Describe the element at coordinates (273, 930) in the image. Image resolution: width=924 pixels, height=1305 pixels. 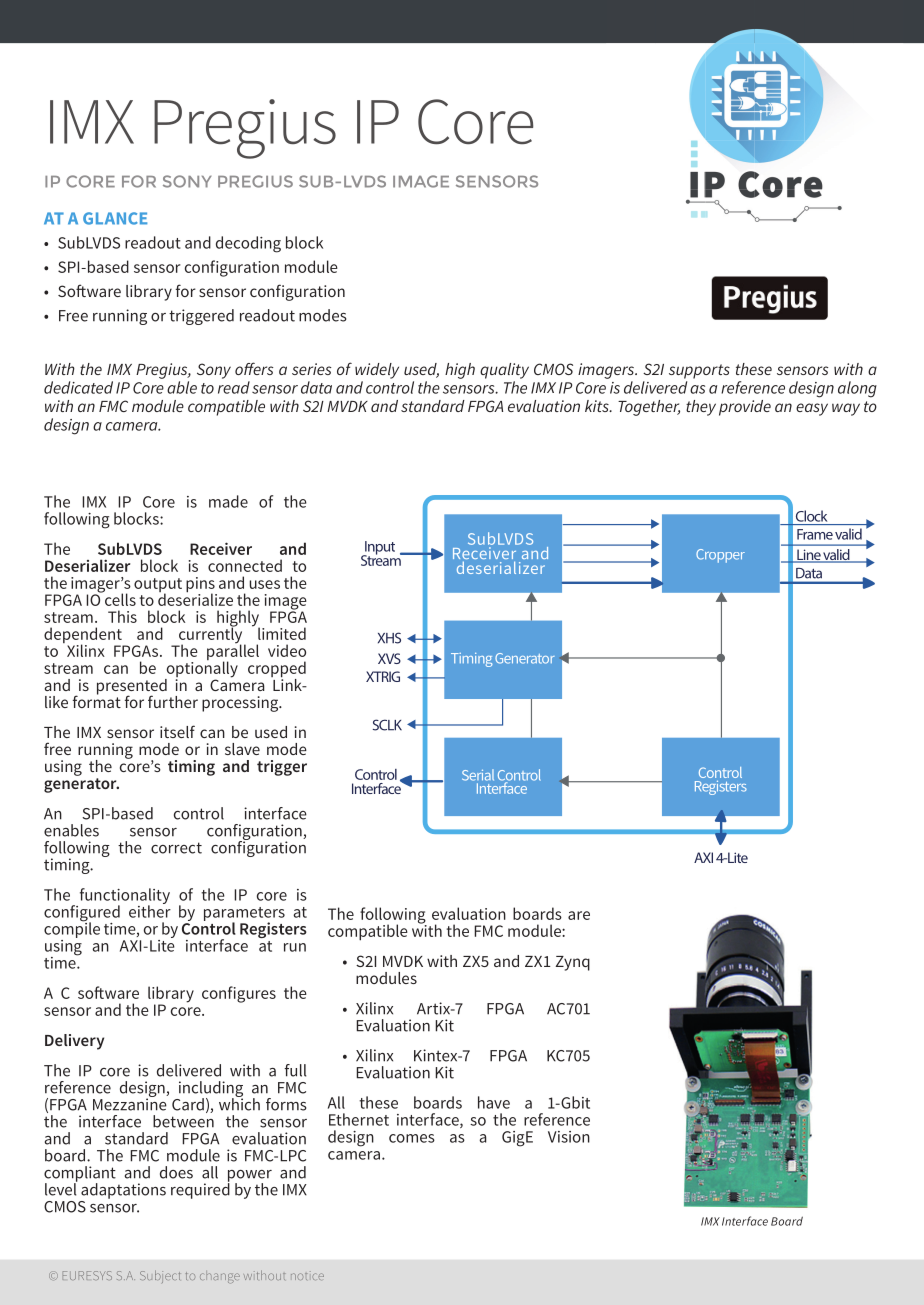
I see `Registers` at that location.
